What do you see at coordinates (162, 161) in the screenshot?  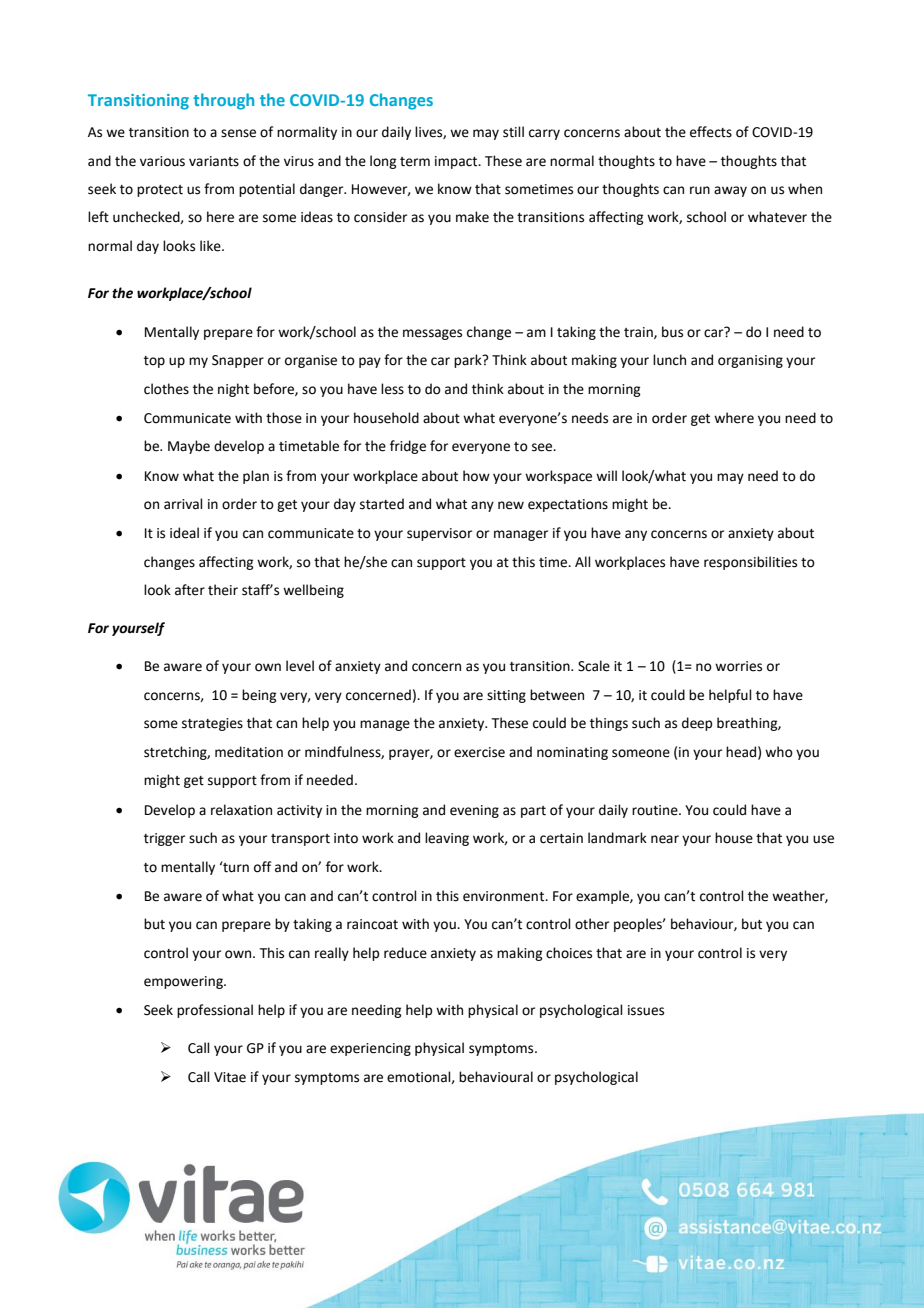 I see `various` at bounding box center [162, 161].
